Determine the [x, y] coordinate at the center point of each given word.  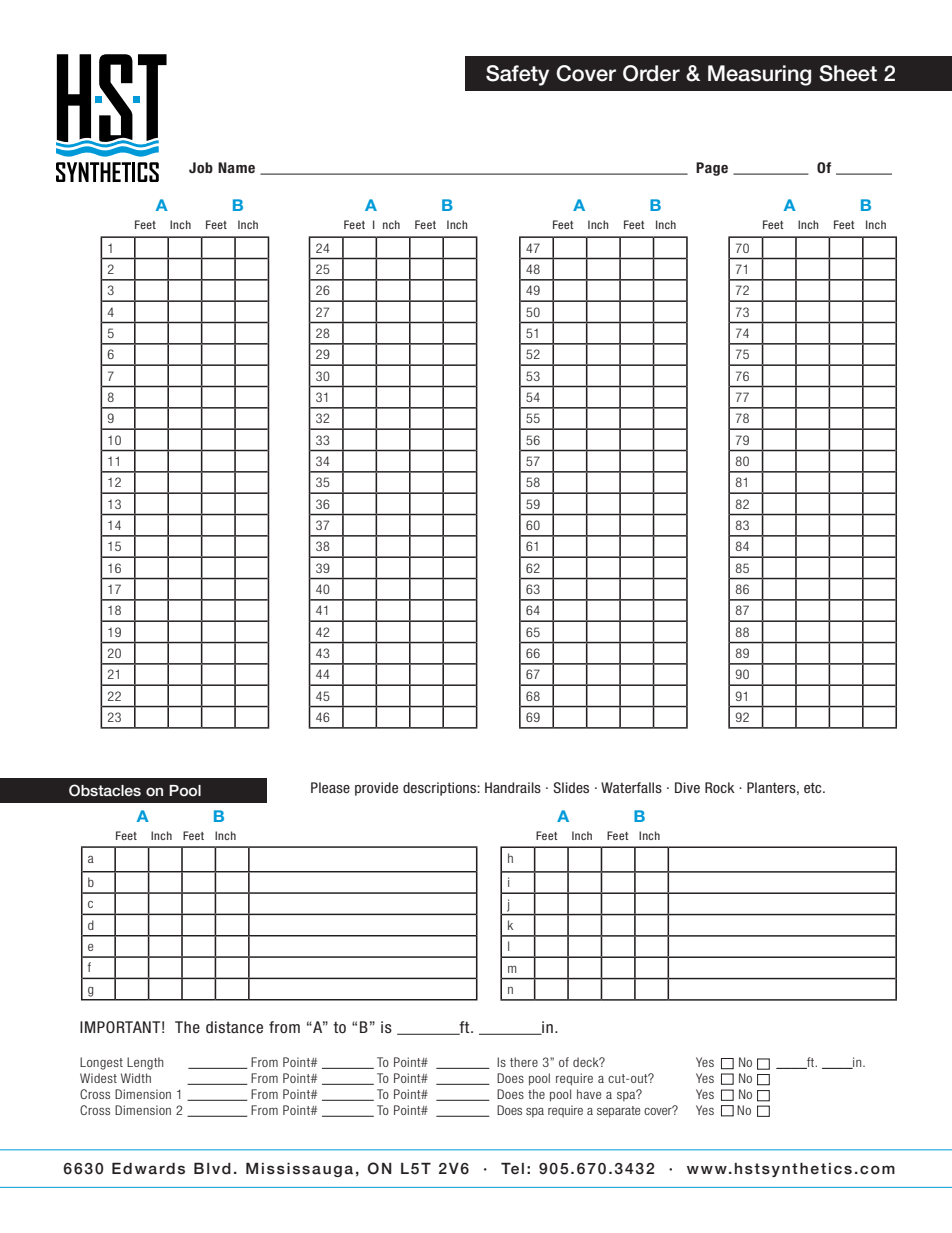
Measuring [759, 75]
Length [145, 1063]
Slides [571, 787]
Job [201, 167]
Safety [517, 75]
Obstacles [105, 790]
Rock [720, 787]
